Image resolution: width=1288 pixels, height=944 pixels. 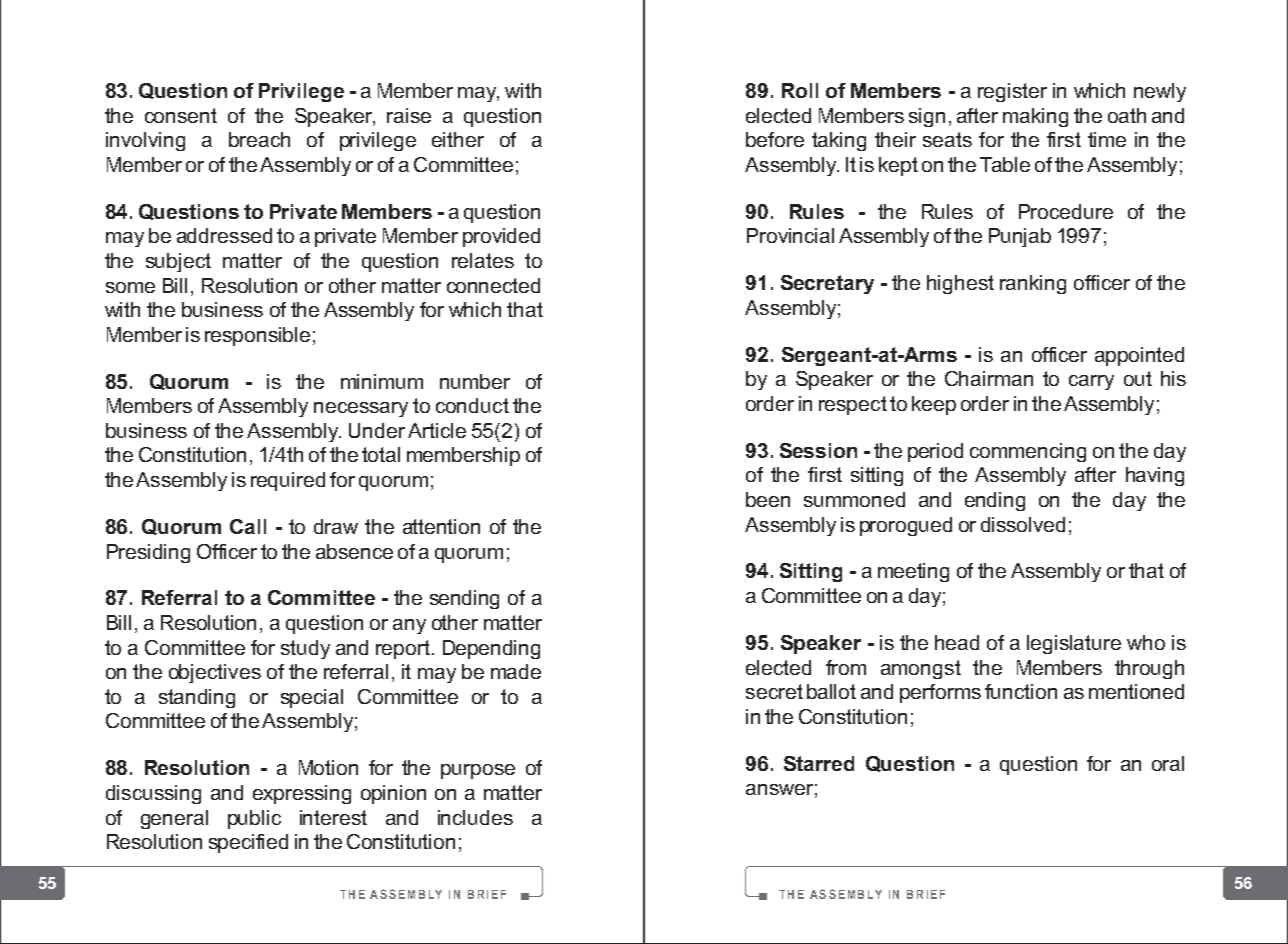 I want to click on subject, so click(x=178, y=262).
